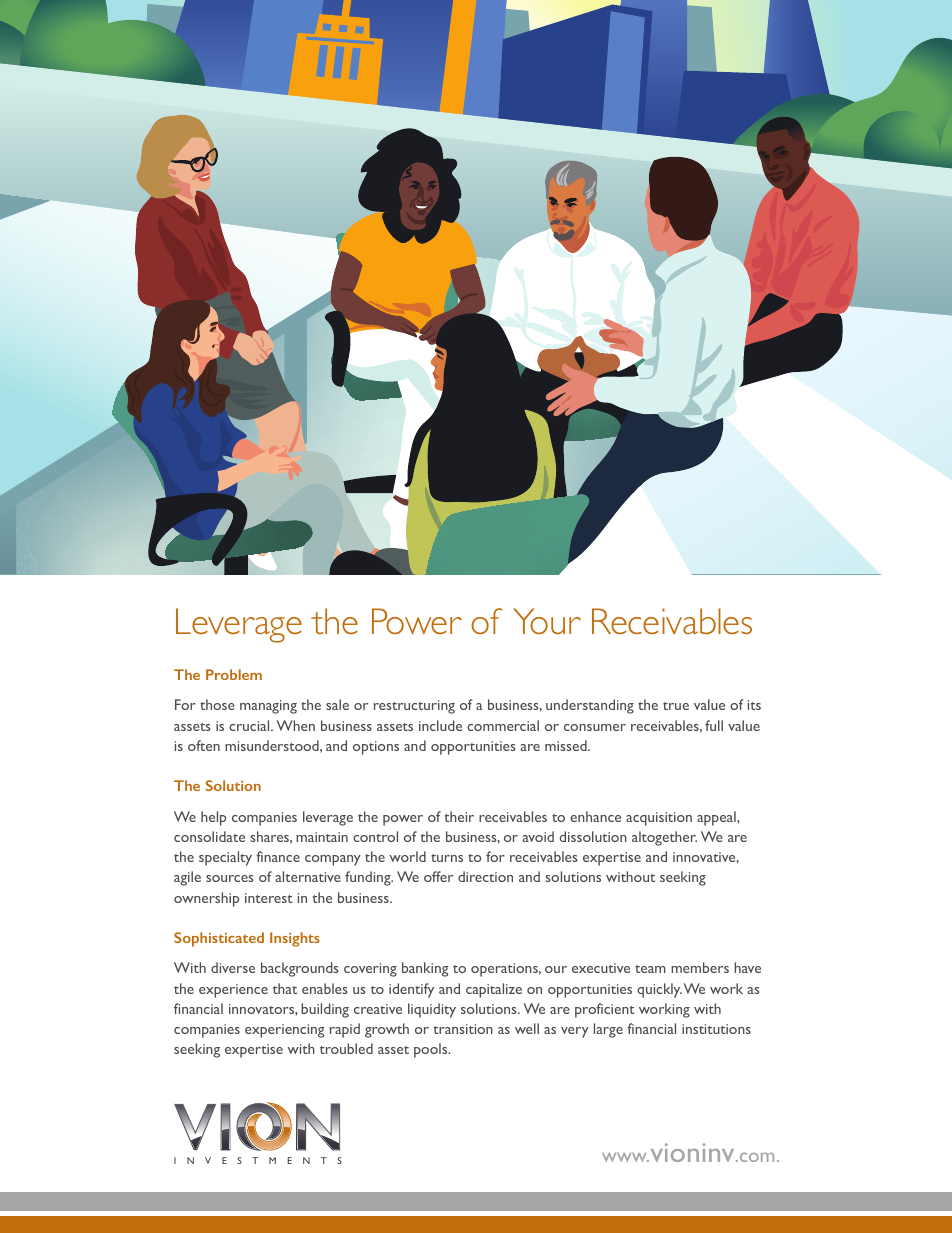 The height and width of the page is (1233, 952). What do you see at coordinates (547, 621) in the page?
I see `Your` at bounding box center [547, 621].
